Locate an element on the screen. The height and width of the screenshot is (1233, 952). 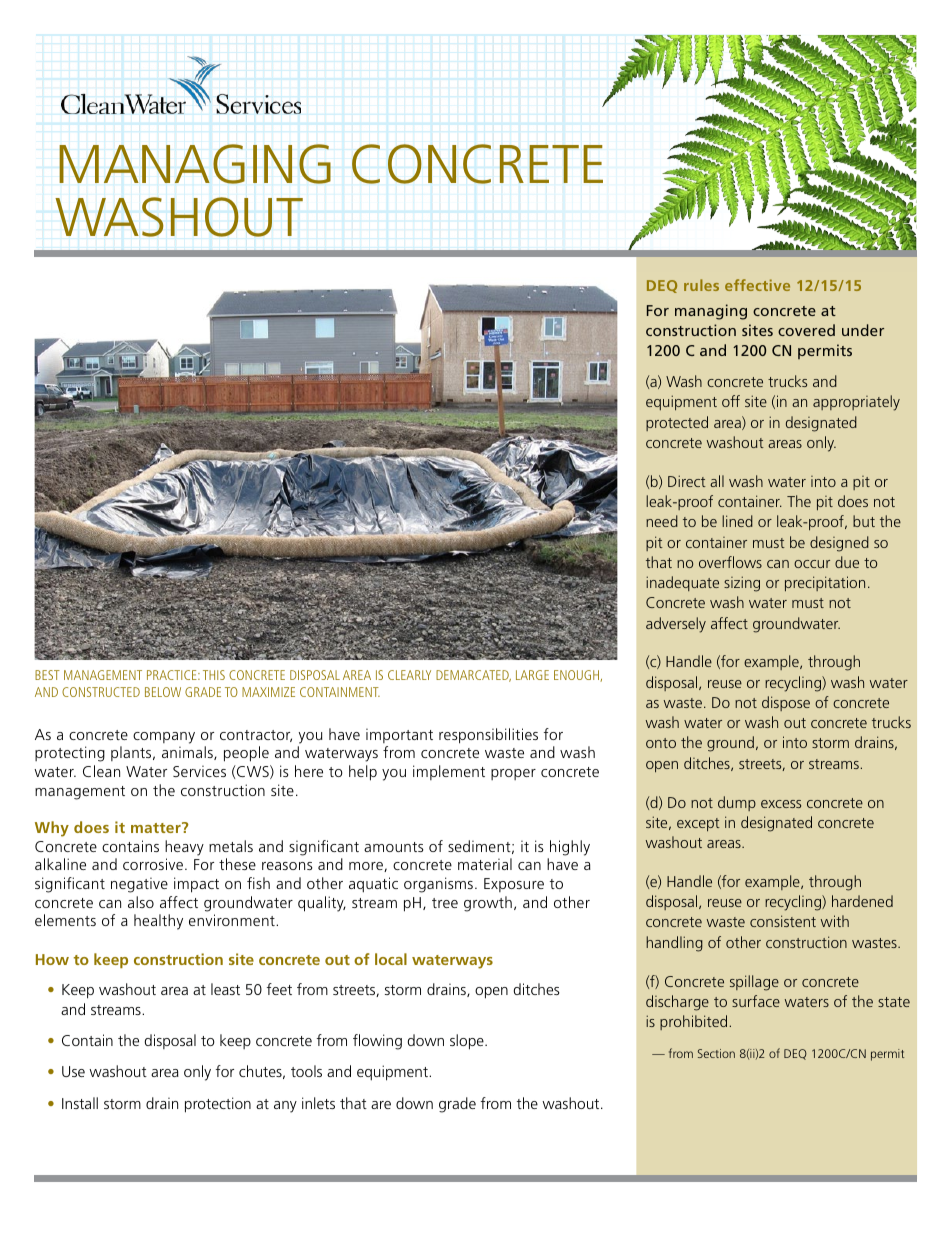
matter is located at coordinates (157, 827).
